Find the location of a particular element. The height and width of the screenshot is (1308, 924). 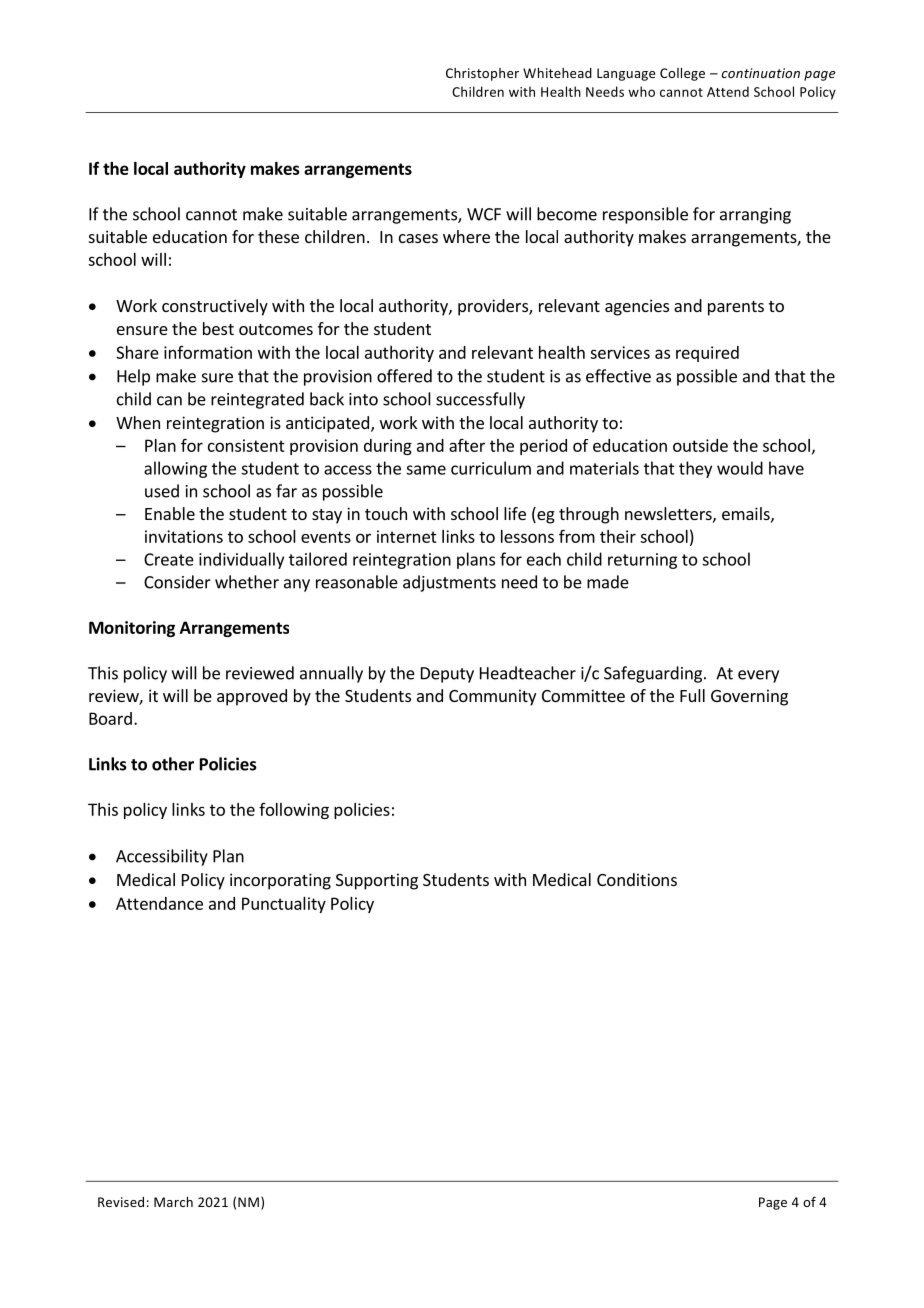

College is located at coordinates (682, 74).
